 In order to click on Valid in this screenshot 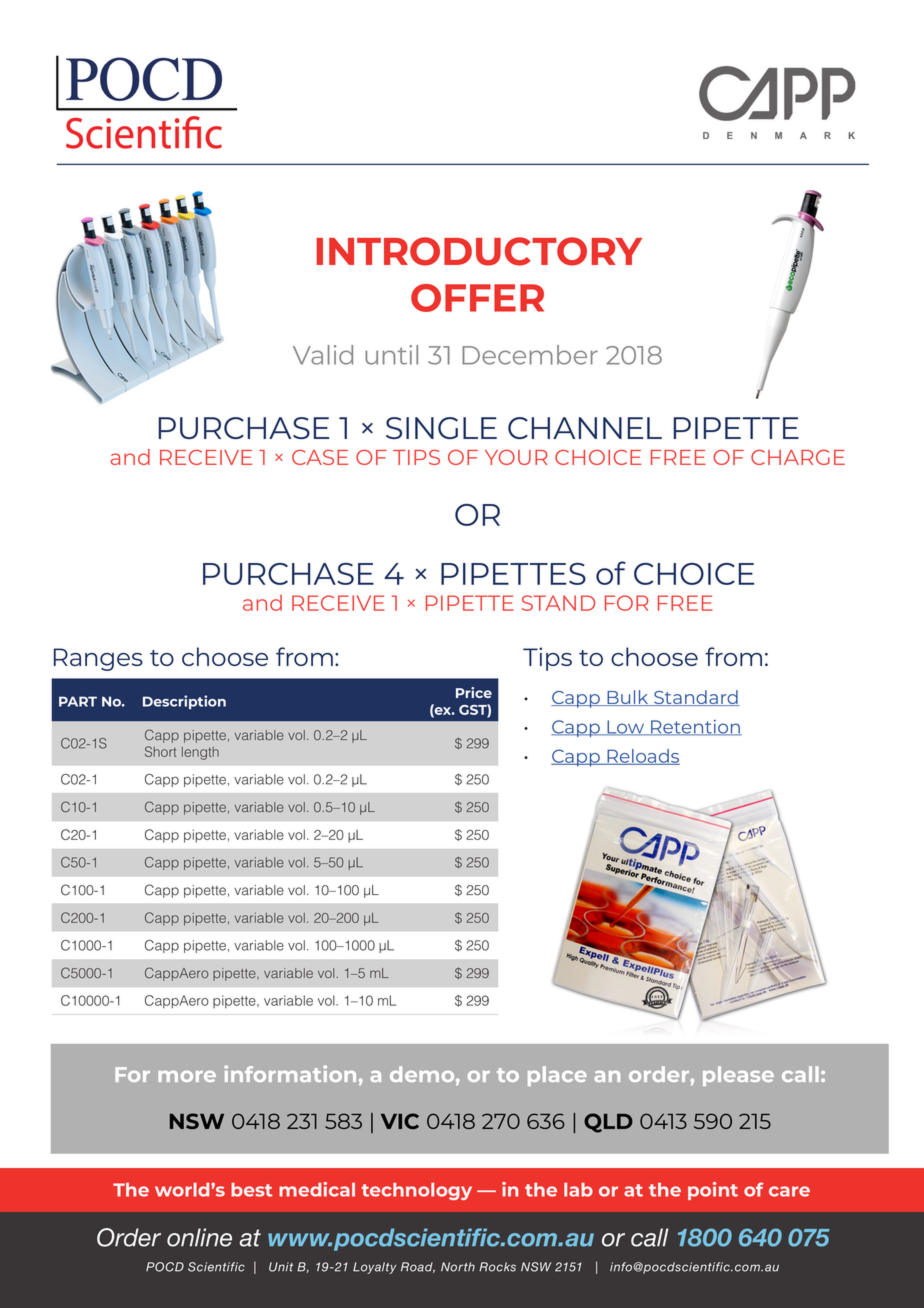, I will do `click(323, 355)`.
